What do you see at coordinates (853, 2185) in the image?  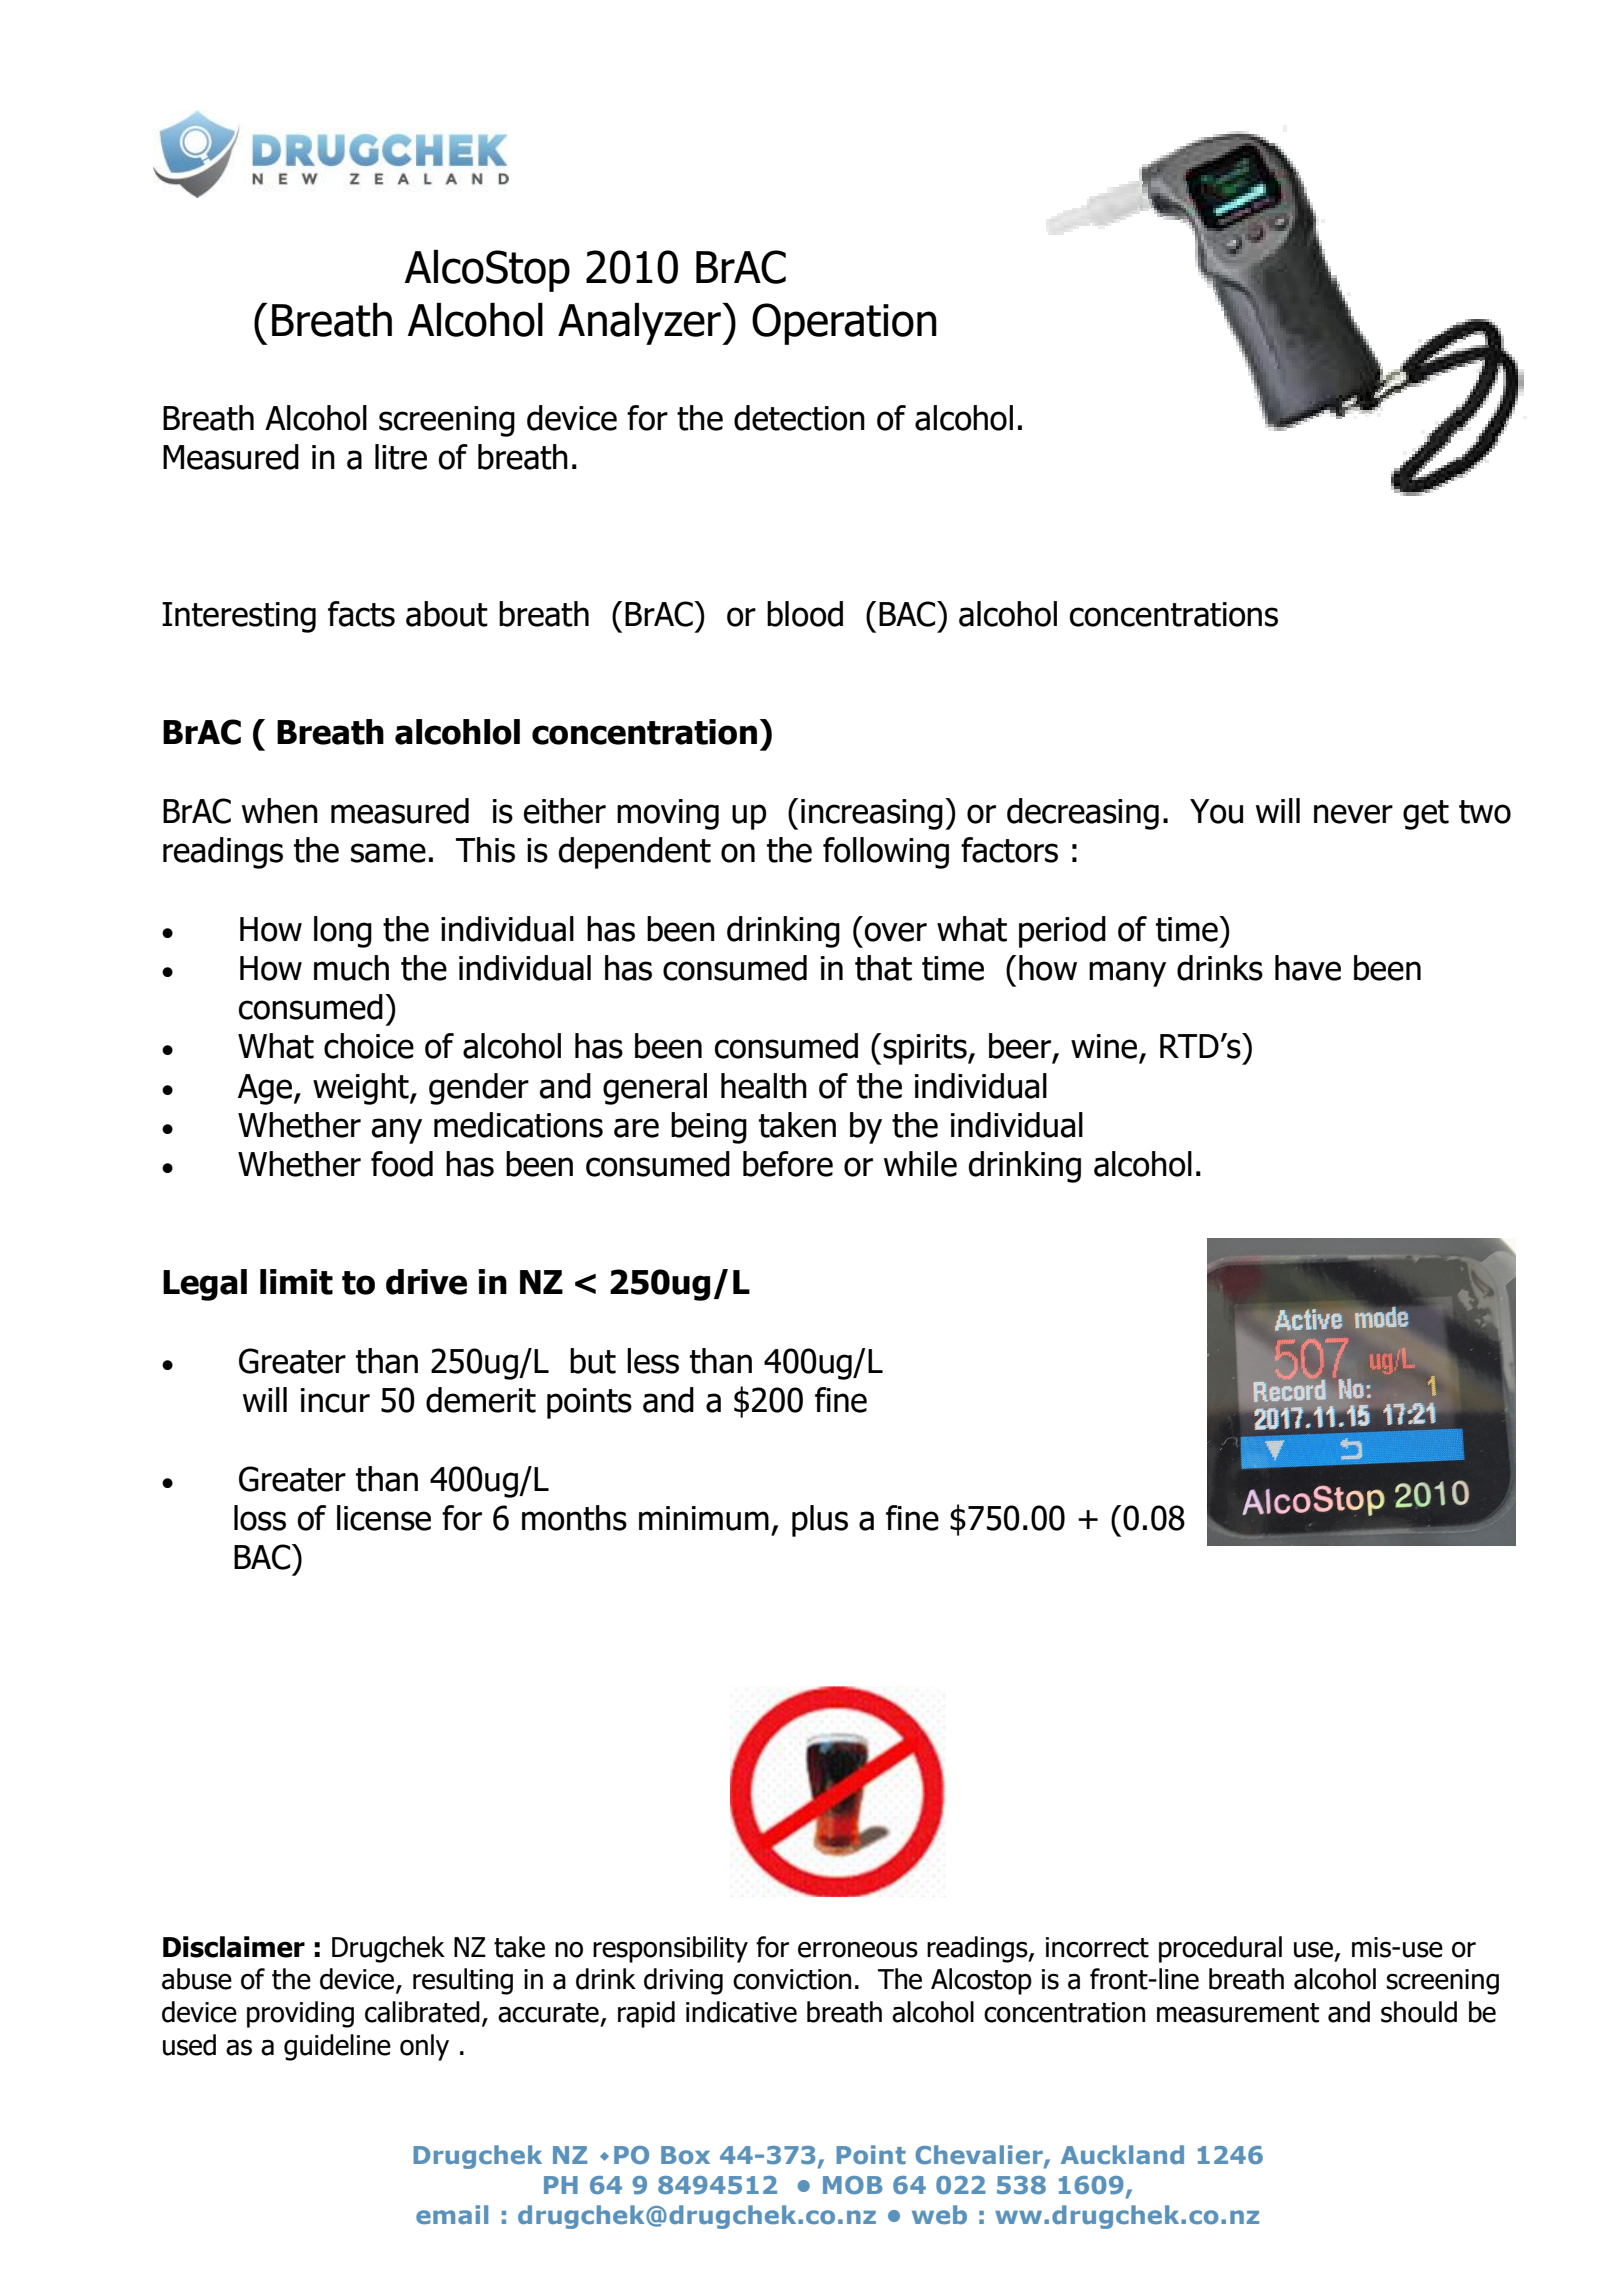 I see `MOB` at bounding box center [853, 2185].
